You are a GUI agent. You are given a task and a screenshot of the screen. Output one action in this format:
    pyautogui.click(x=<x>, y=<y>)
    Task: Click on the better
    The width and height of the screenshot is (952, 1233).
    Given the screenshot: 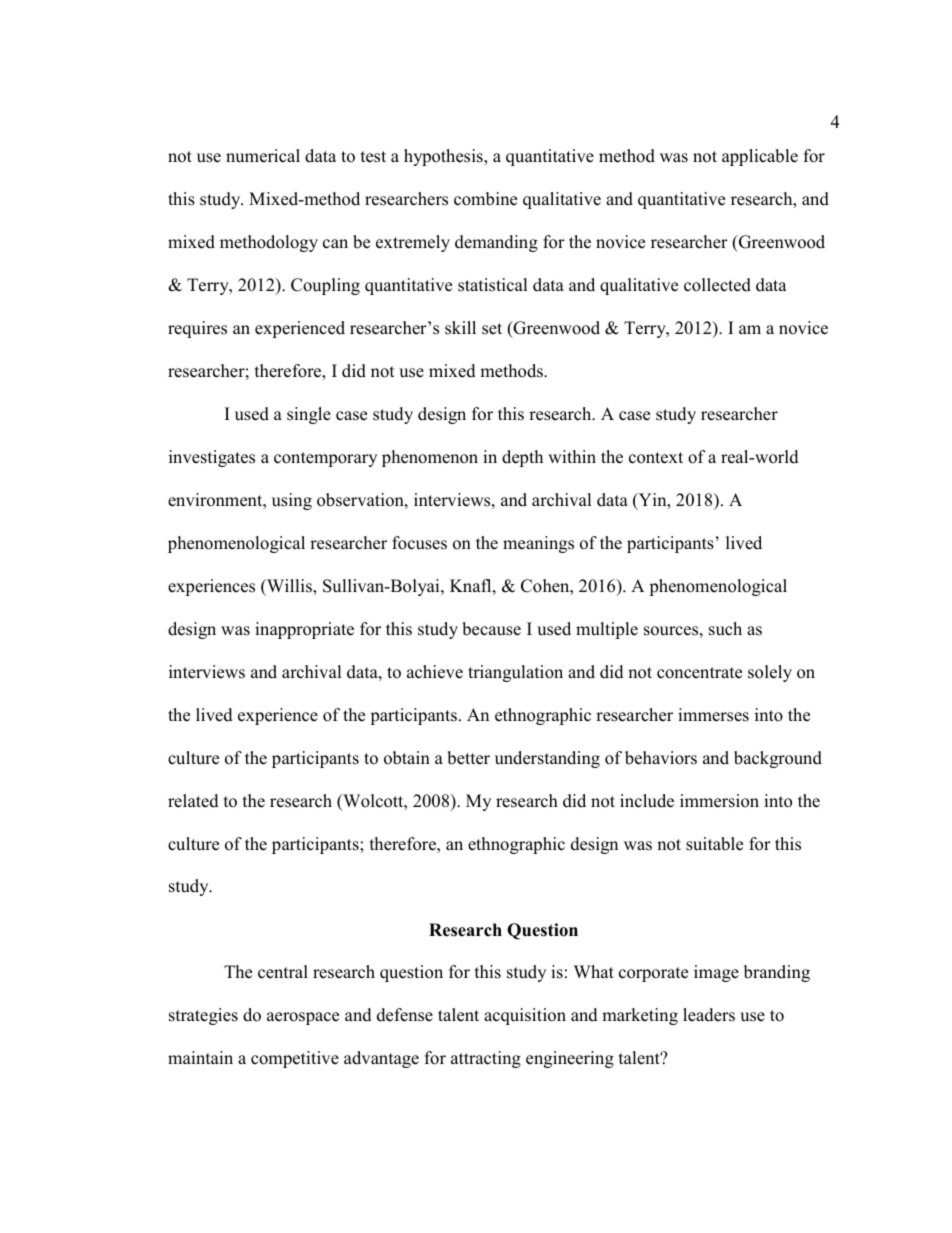 What is the action you would take?
    pyautogui.click(x=468, y=758)
